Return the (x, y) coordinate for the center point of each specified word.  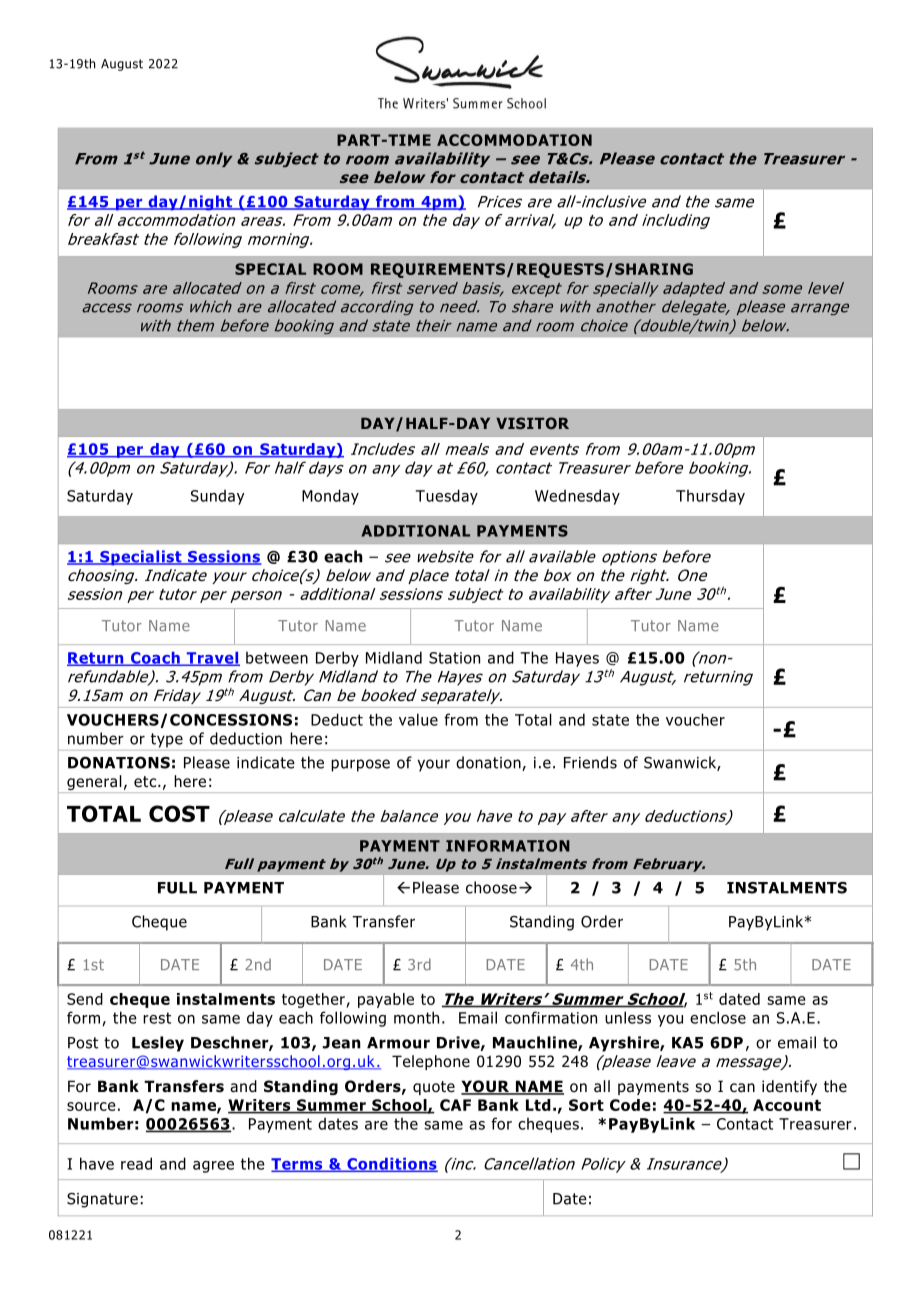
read (136, 1163)
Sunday (218, 497)
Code (630, 1105)
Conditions (391, 1165)
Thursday (710, 497)
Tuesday (447, 497)
